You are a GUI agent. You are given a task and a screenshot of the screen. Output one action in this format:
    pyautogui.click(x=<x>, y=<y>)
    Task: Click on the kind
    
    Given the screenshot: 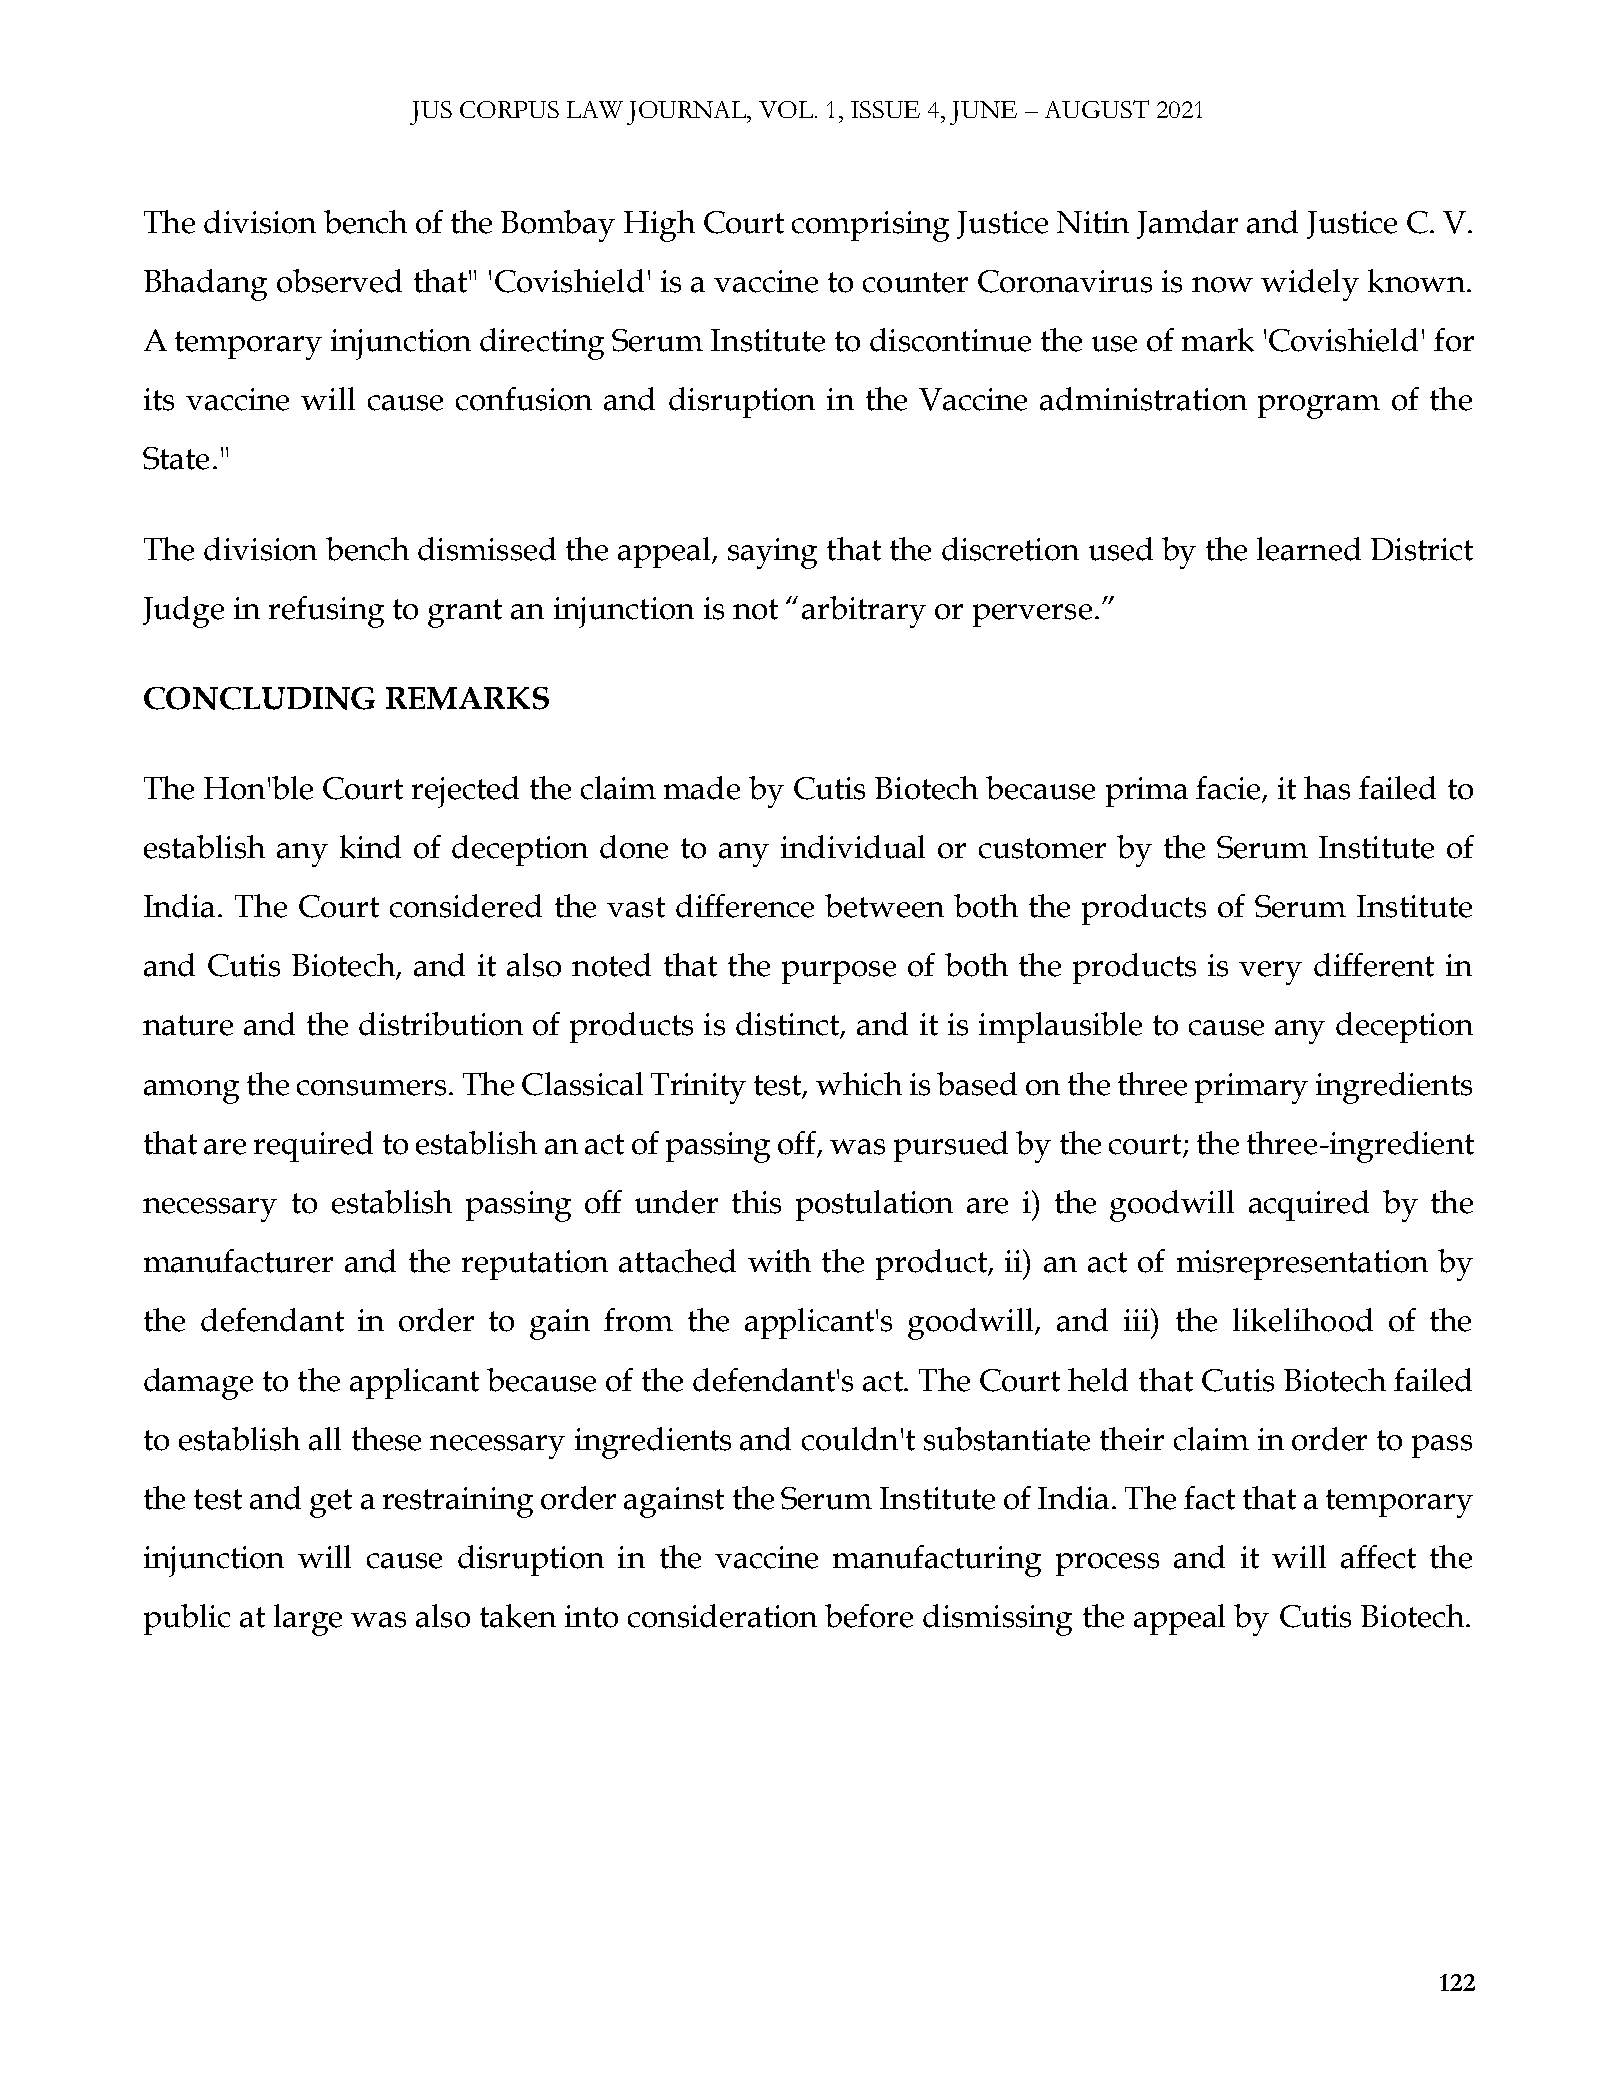 What is the action you would take?
    pyautogui.click(x=370, y=847)
